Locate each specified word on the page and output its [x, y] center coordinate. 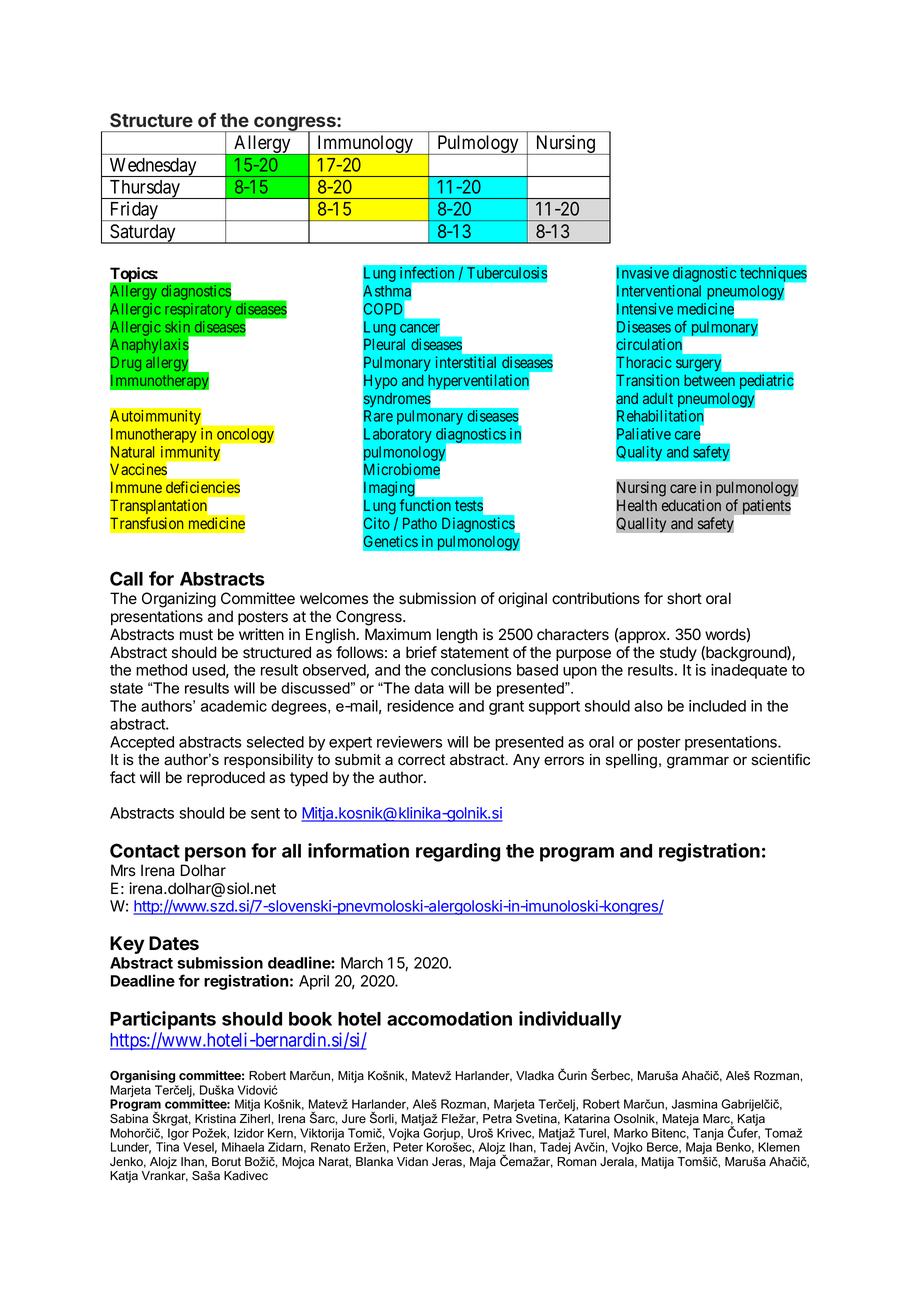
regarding [458, 852]
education [691, 505]
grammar [698, 762]
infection [427, 272]
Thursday [145, 189]
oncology [245, 435]
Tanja [708, 1135]
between [709, 380]
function [425, 505]
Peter [408, 1147]
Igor [179, 1135]
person [215, 854]
